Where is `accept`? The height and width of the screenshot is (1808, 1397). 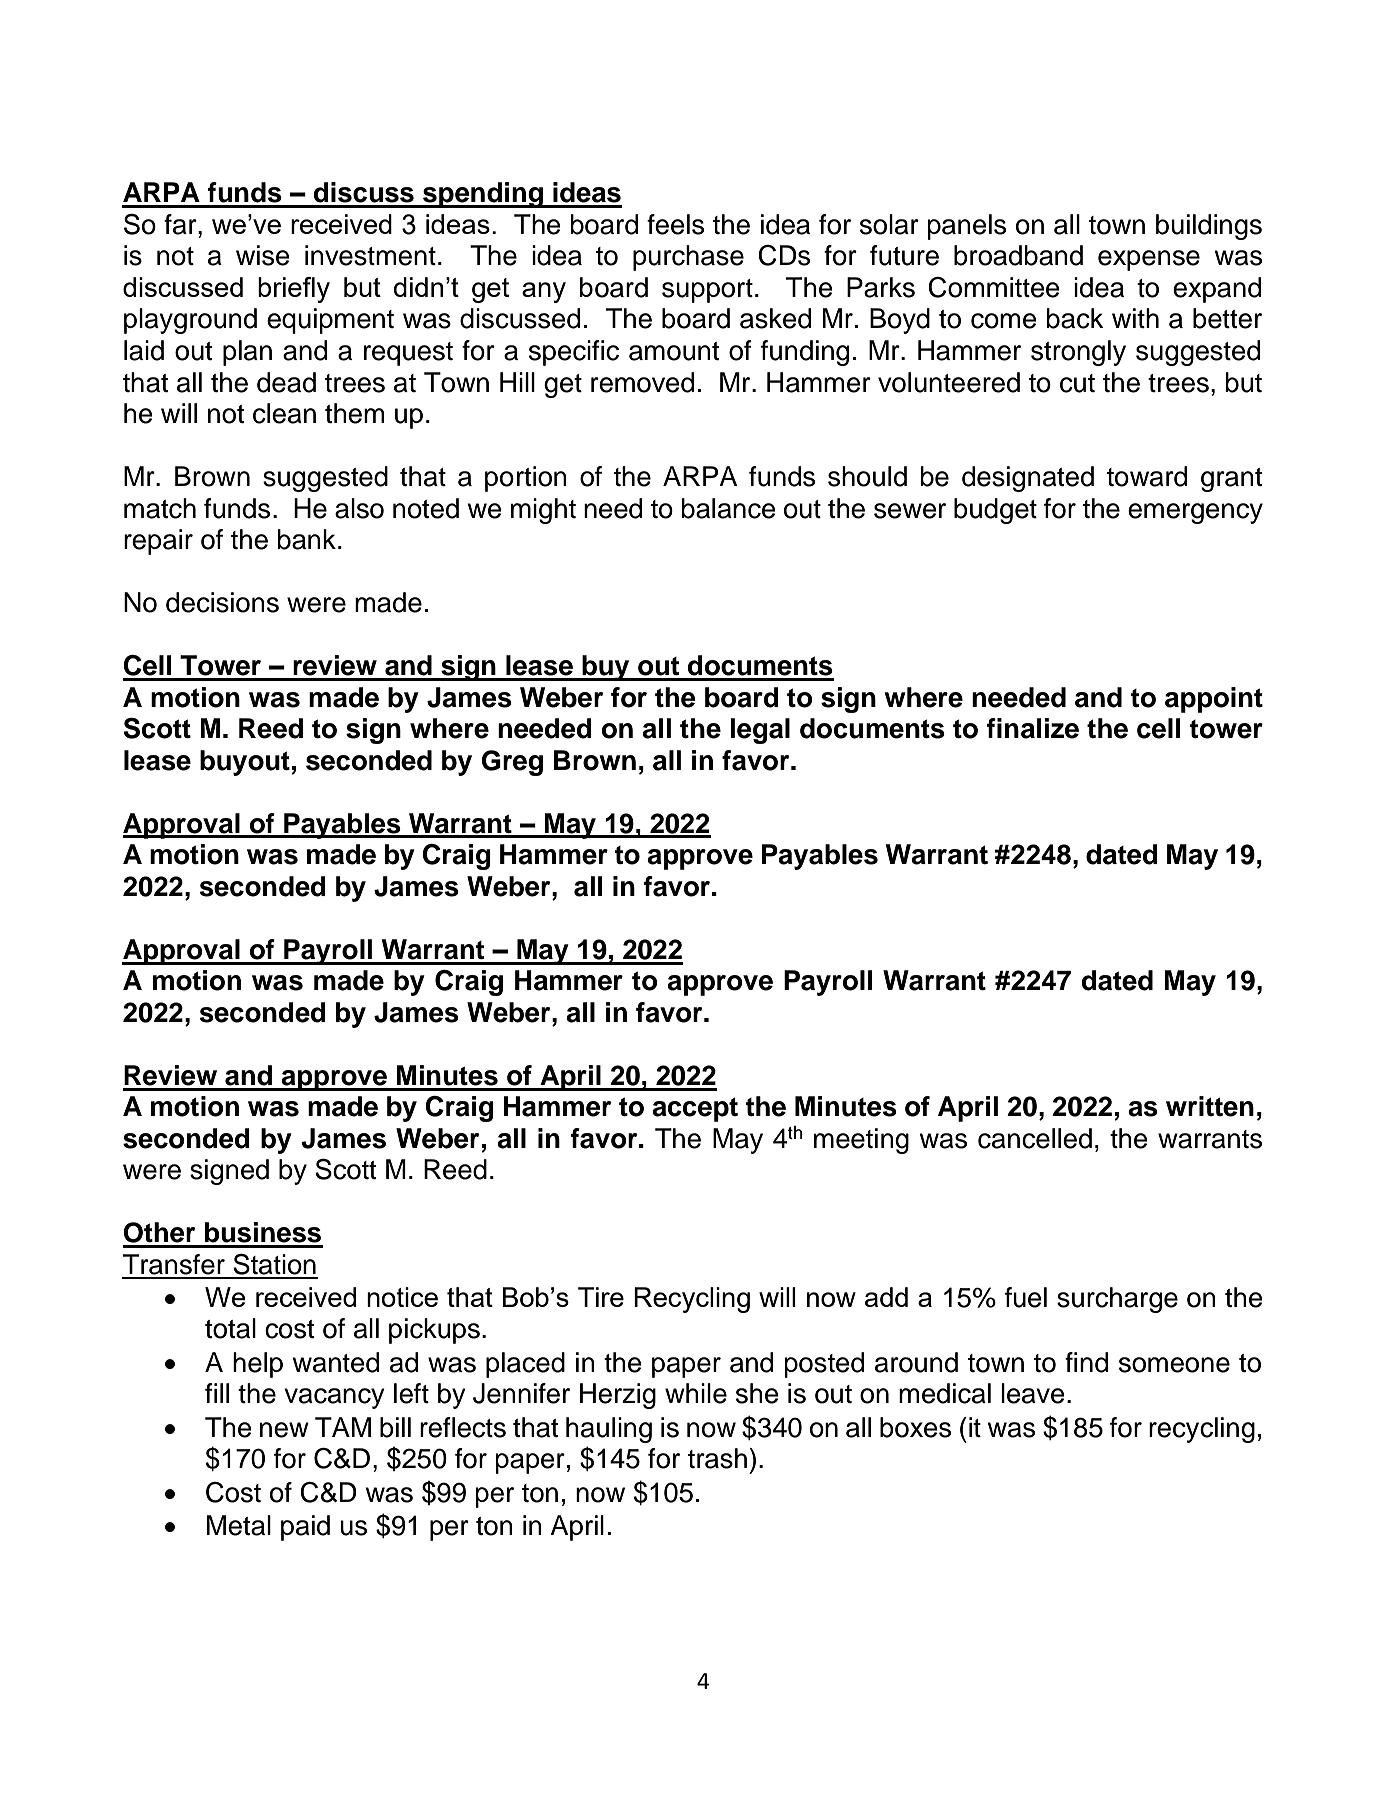 accept is located at coordinates (695, 1109).
